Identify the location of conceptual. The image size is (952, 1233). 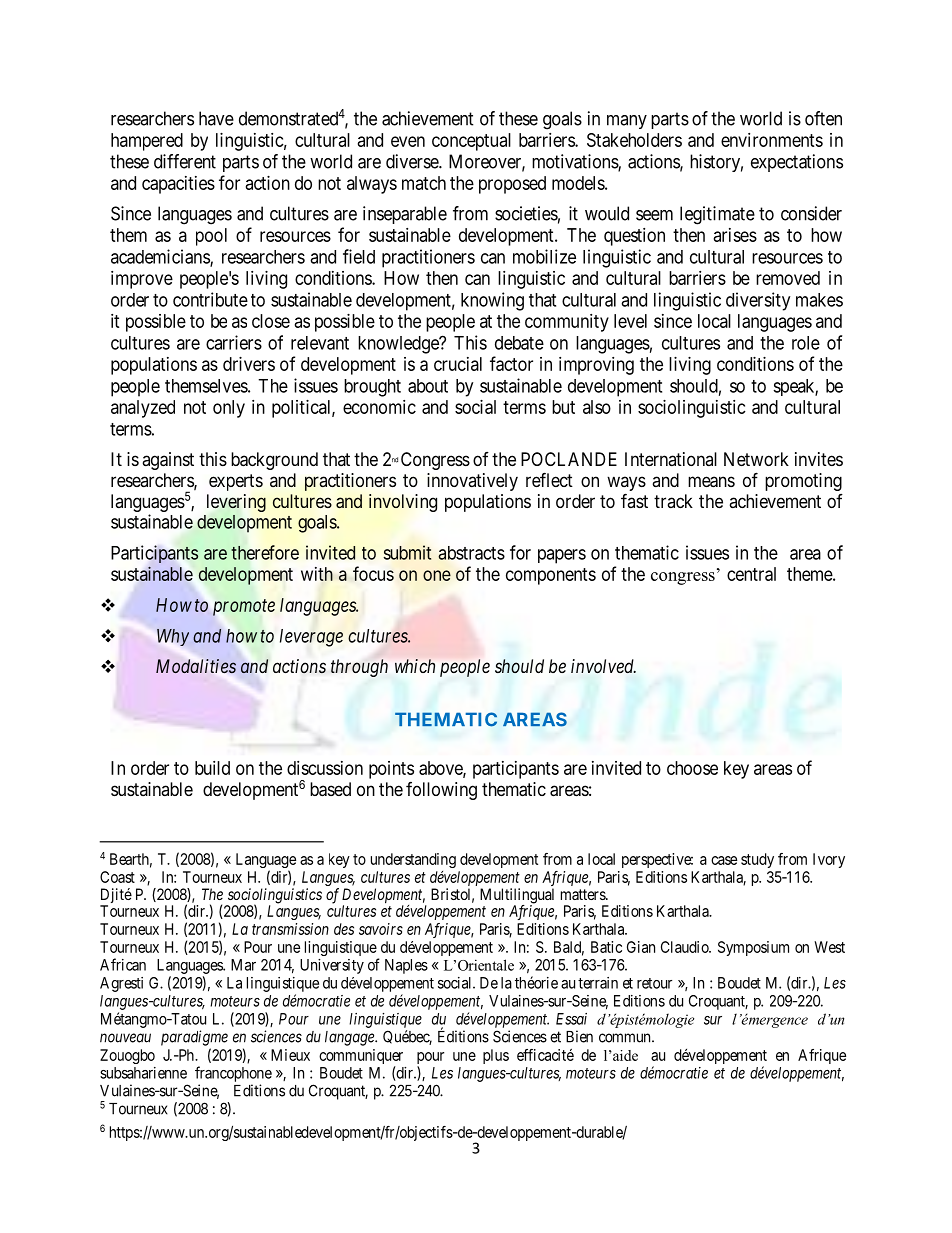
(471, 142).
